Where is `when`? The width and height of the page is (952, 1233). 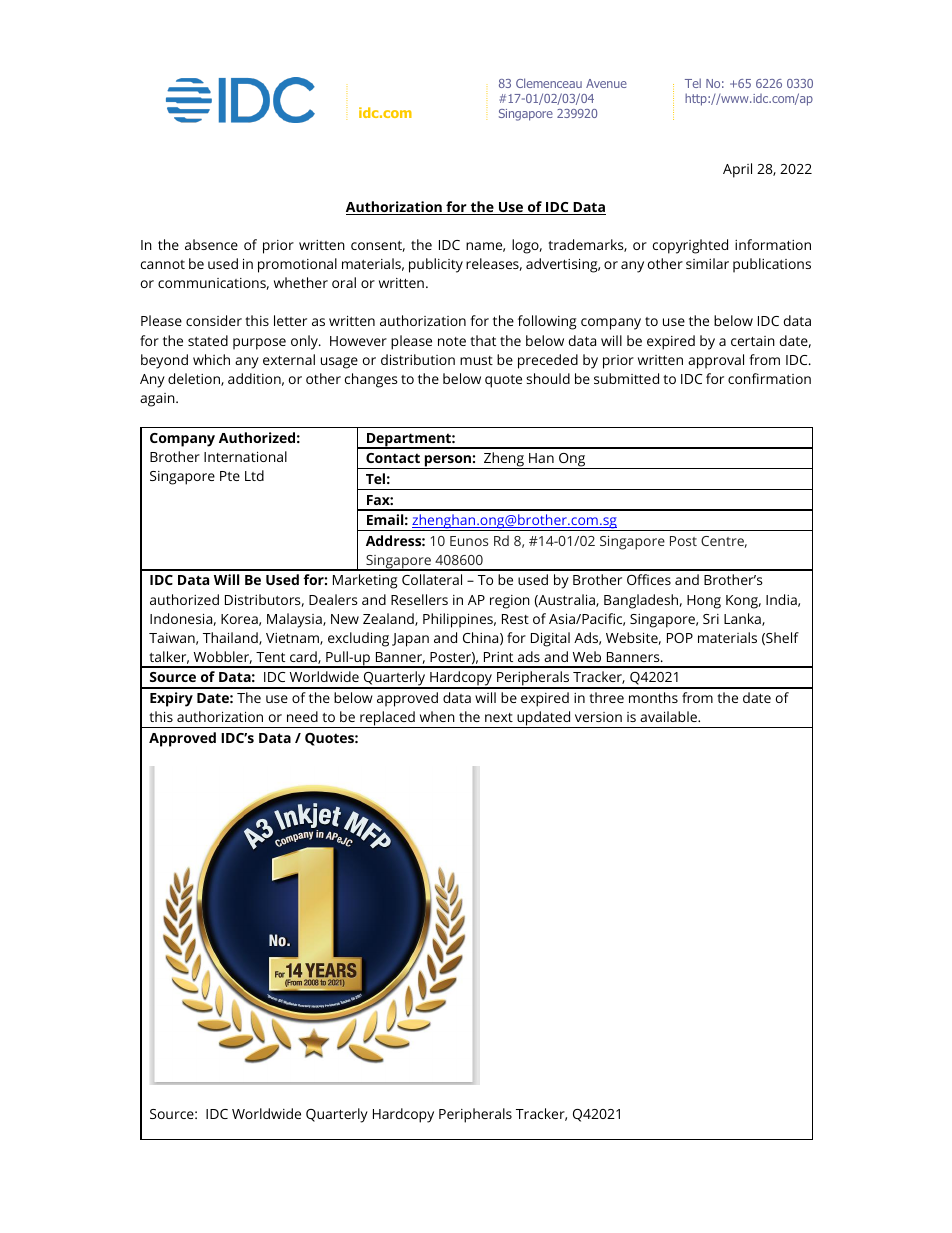
when is located at coordinates (437, 716).
